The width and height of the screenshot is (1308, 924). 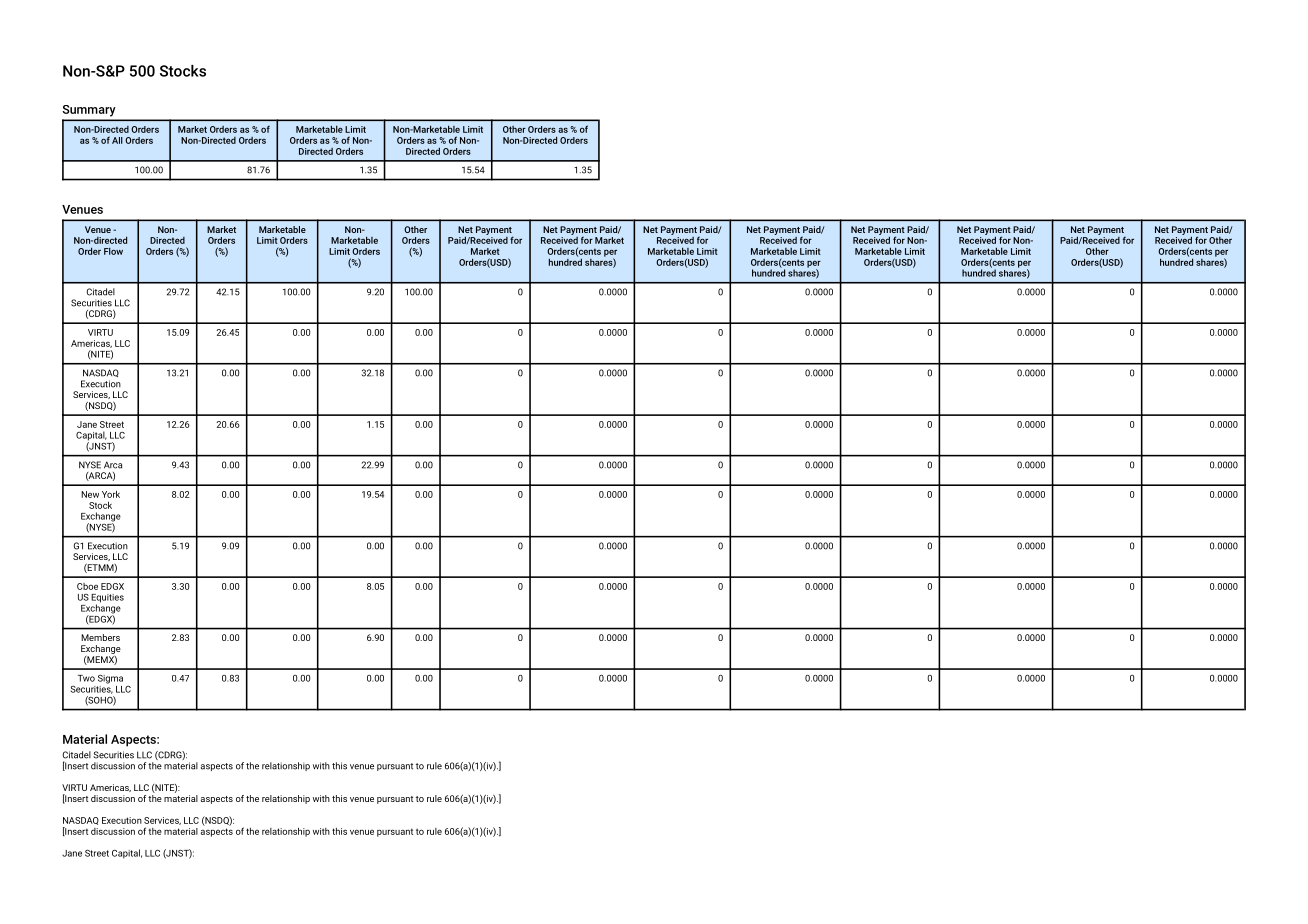 What do you see at coordinates (90, 494) in the screenshot?
I see `New` at bounding box center [90, 494].
